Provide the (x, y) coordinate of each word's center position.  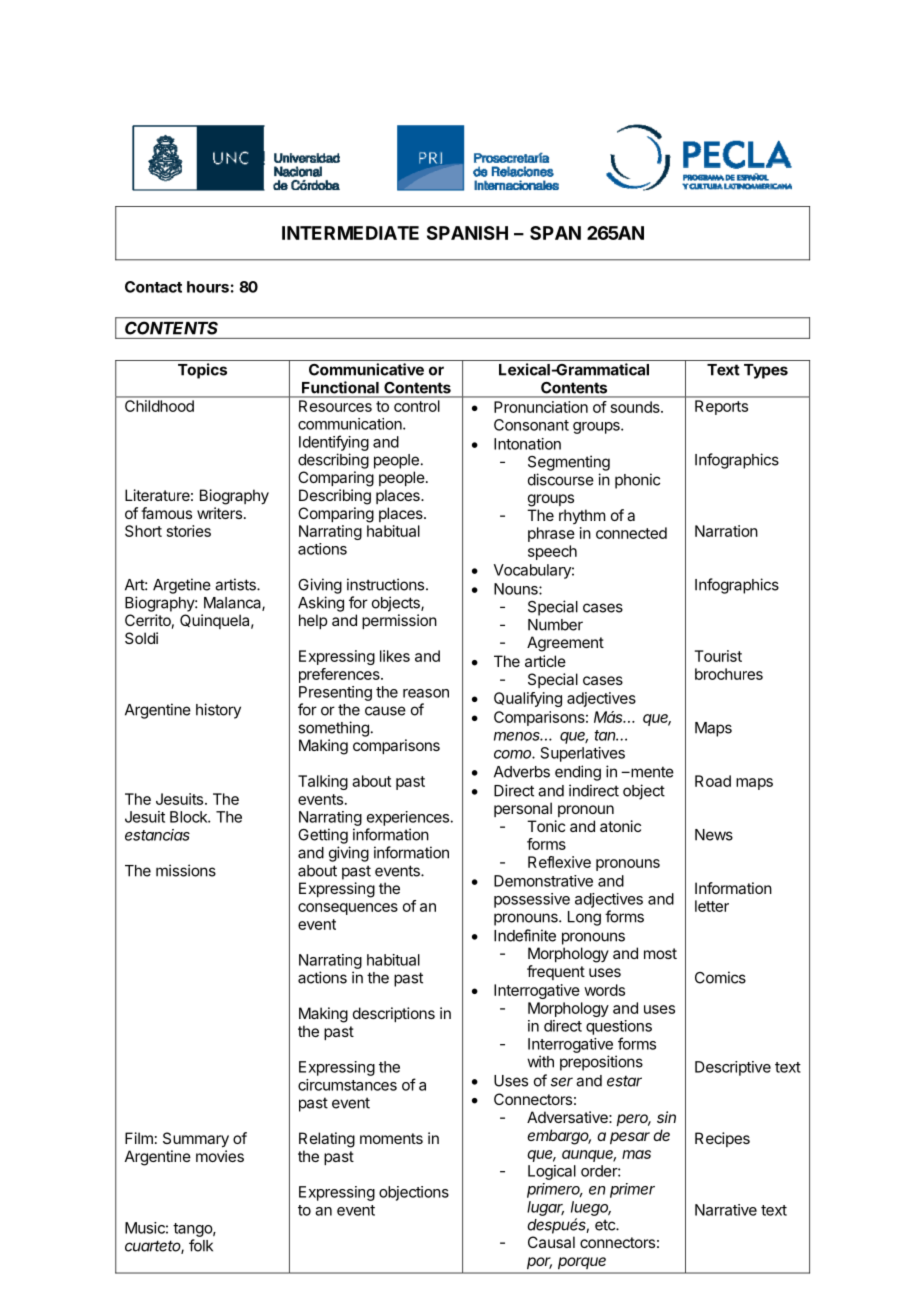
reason (426, 693)
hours (208, 287)
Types (766, 371)
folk (201, 1245)
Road (713, 781)
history (218, 711)
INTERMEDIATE (350, 233)
